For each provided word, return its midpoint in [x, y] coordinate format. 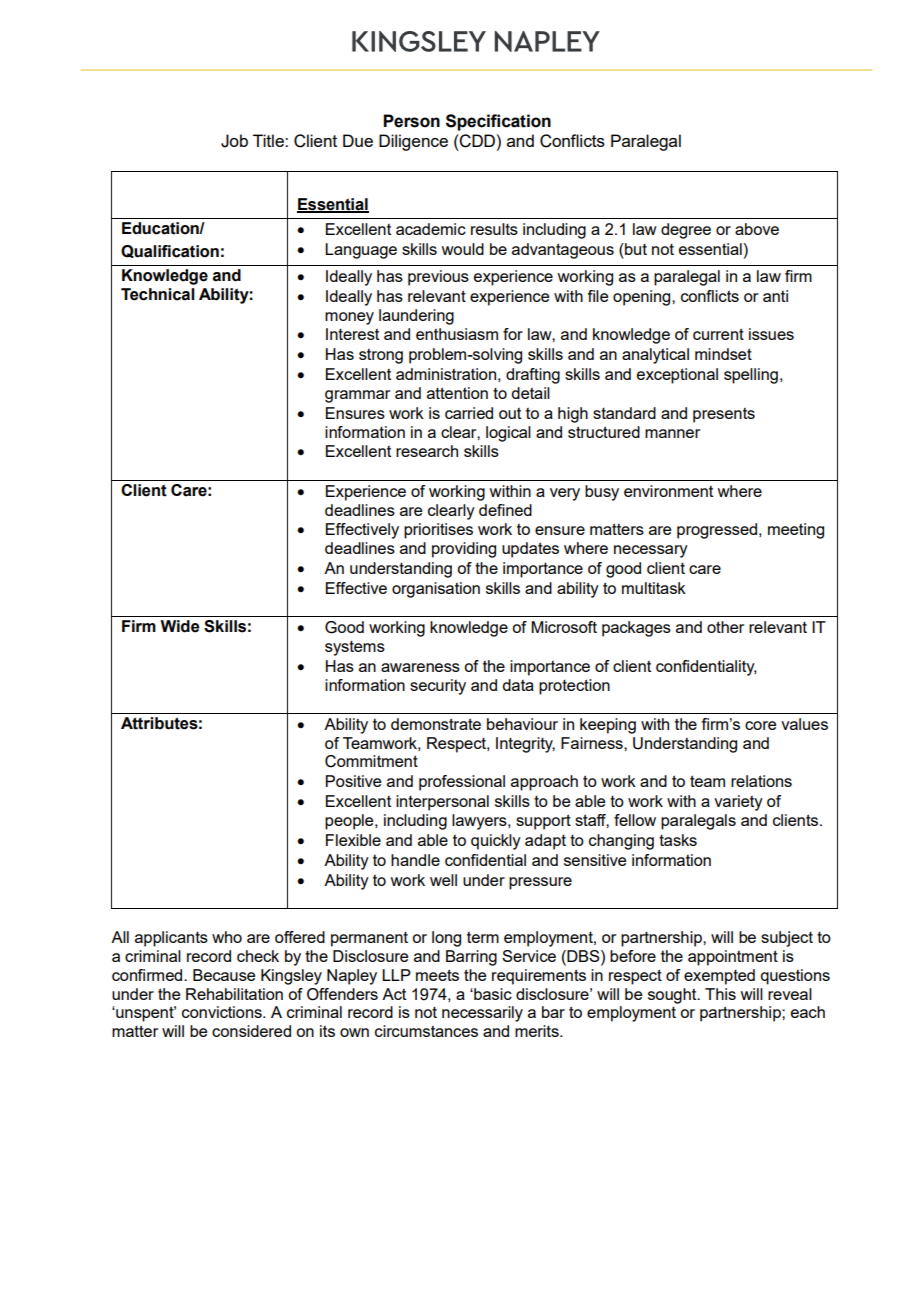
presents [724, 415]
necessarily [482, 1014]
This [720, 994]
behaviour [522, 724]
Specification [498, 122]
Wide [180, 626]
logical [508, 434]
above [757, 229]
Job [234, 141]
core [760, 725]
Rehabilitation [234, 994]
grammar [357, 396]
